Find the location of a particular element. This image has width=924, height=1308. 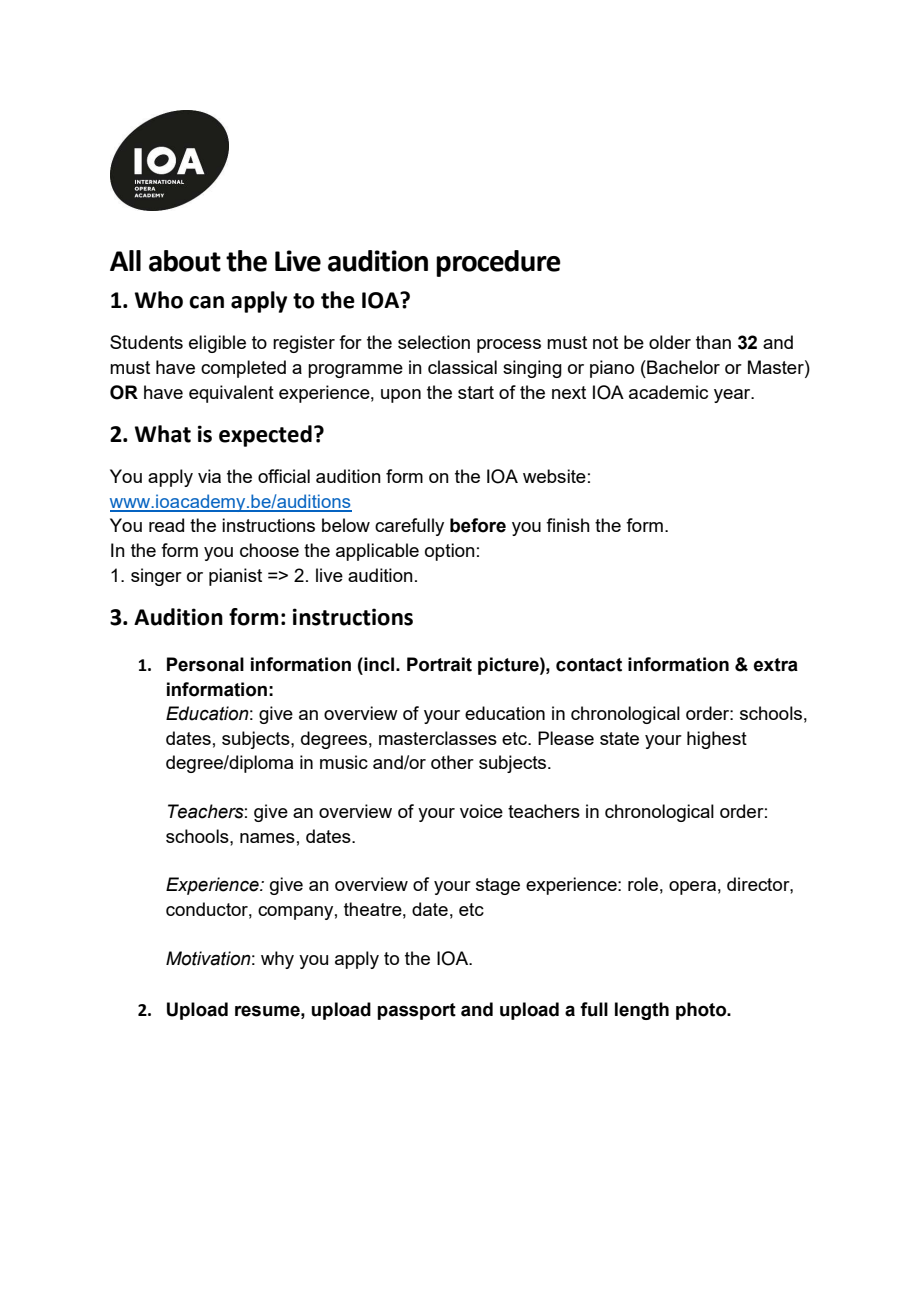

Portrait is located at coordinates (439, 664).
